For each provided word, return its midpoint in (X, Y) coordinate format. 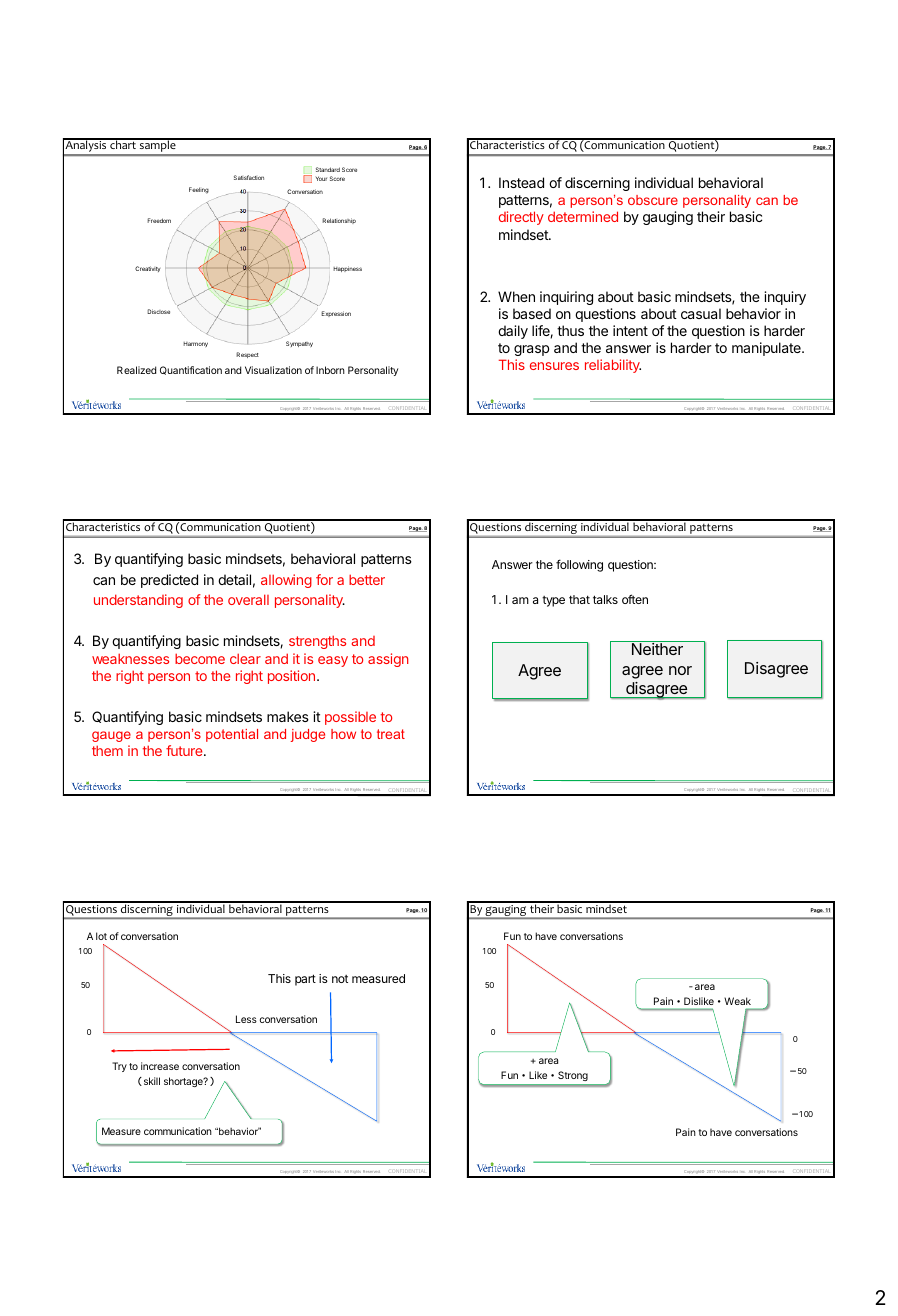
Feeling (199, 190)
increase (160, 1066)
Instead (521, 182)
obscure (653, 200)
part (305, 980)
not (340, 979)
